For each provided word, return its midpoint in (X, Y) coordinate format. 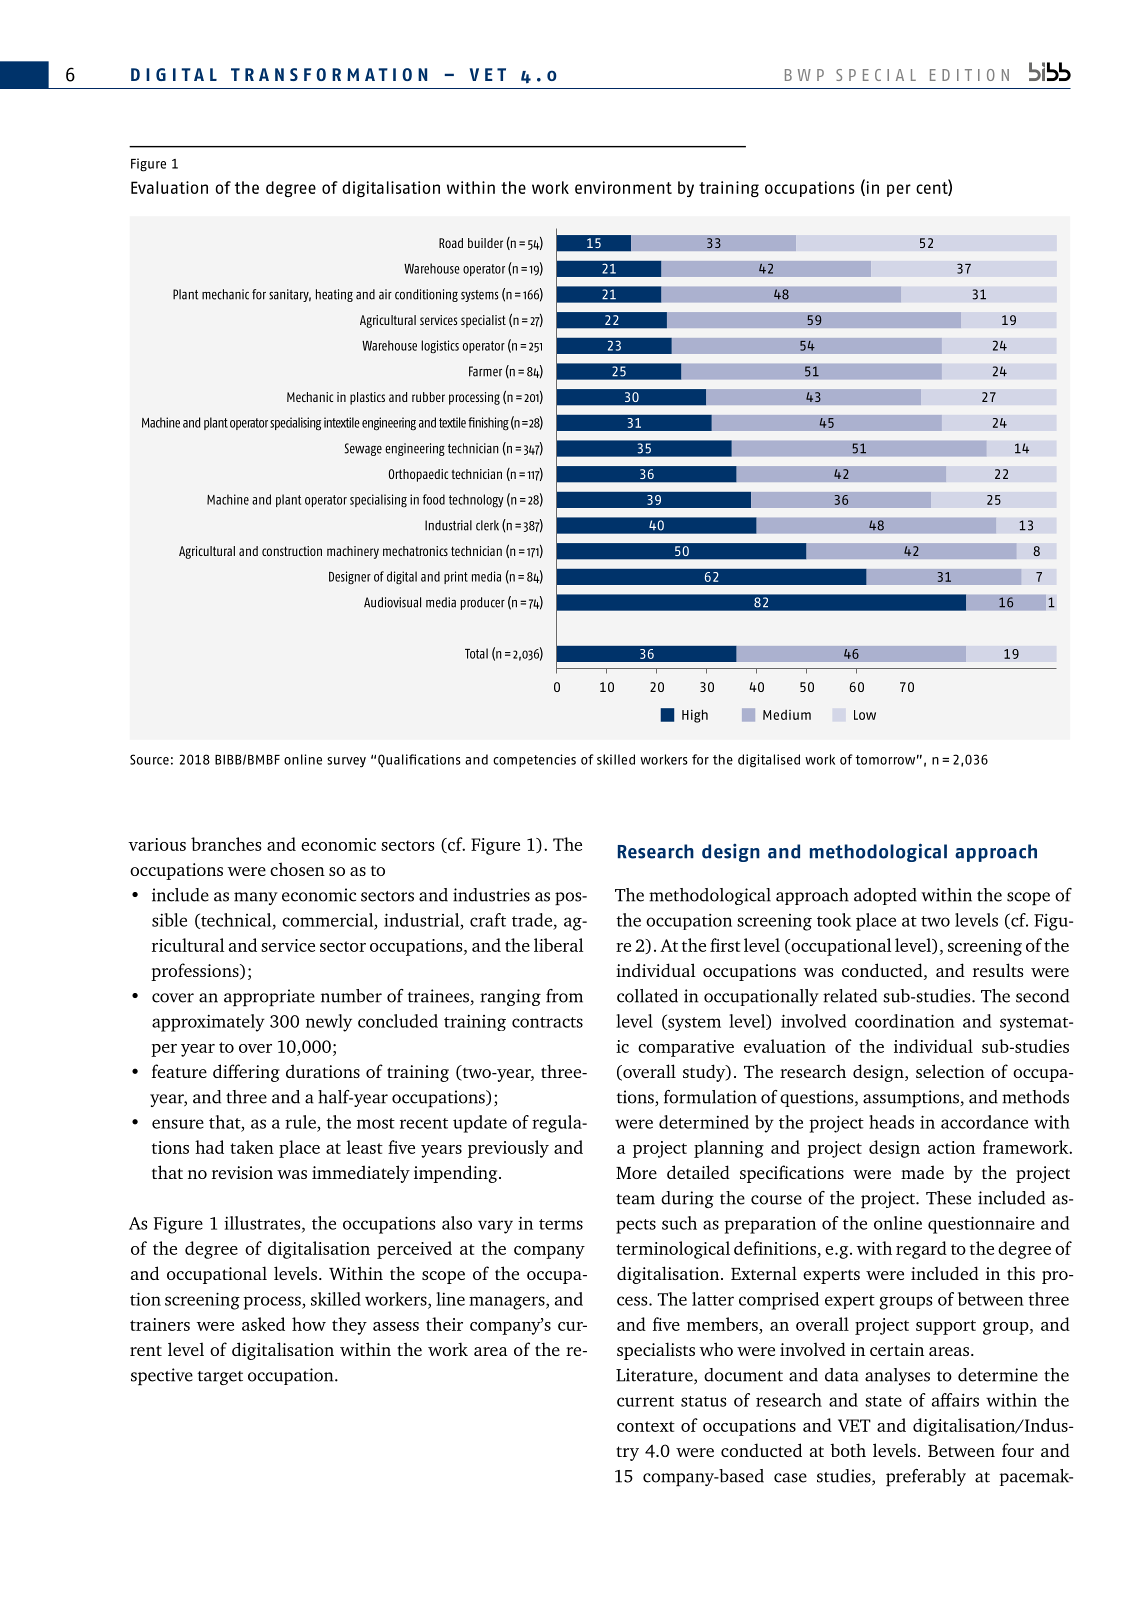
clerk (487, 525)
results (998, 970)
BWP (804, 75)
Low (865, 715)
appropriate (269, 998)
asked (263, 1324)
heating (334, 295)
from (564, 996)
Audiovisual (392, 602)
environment (623, 187)
